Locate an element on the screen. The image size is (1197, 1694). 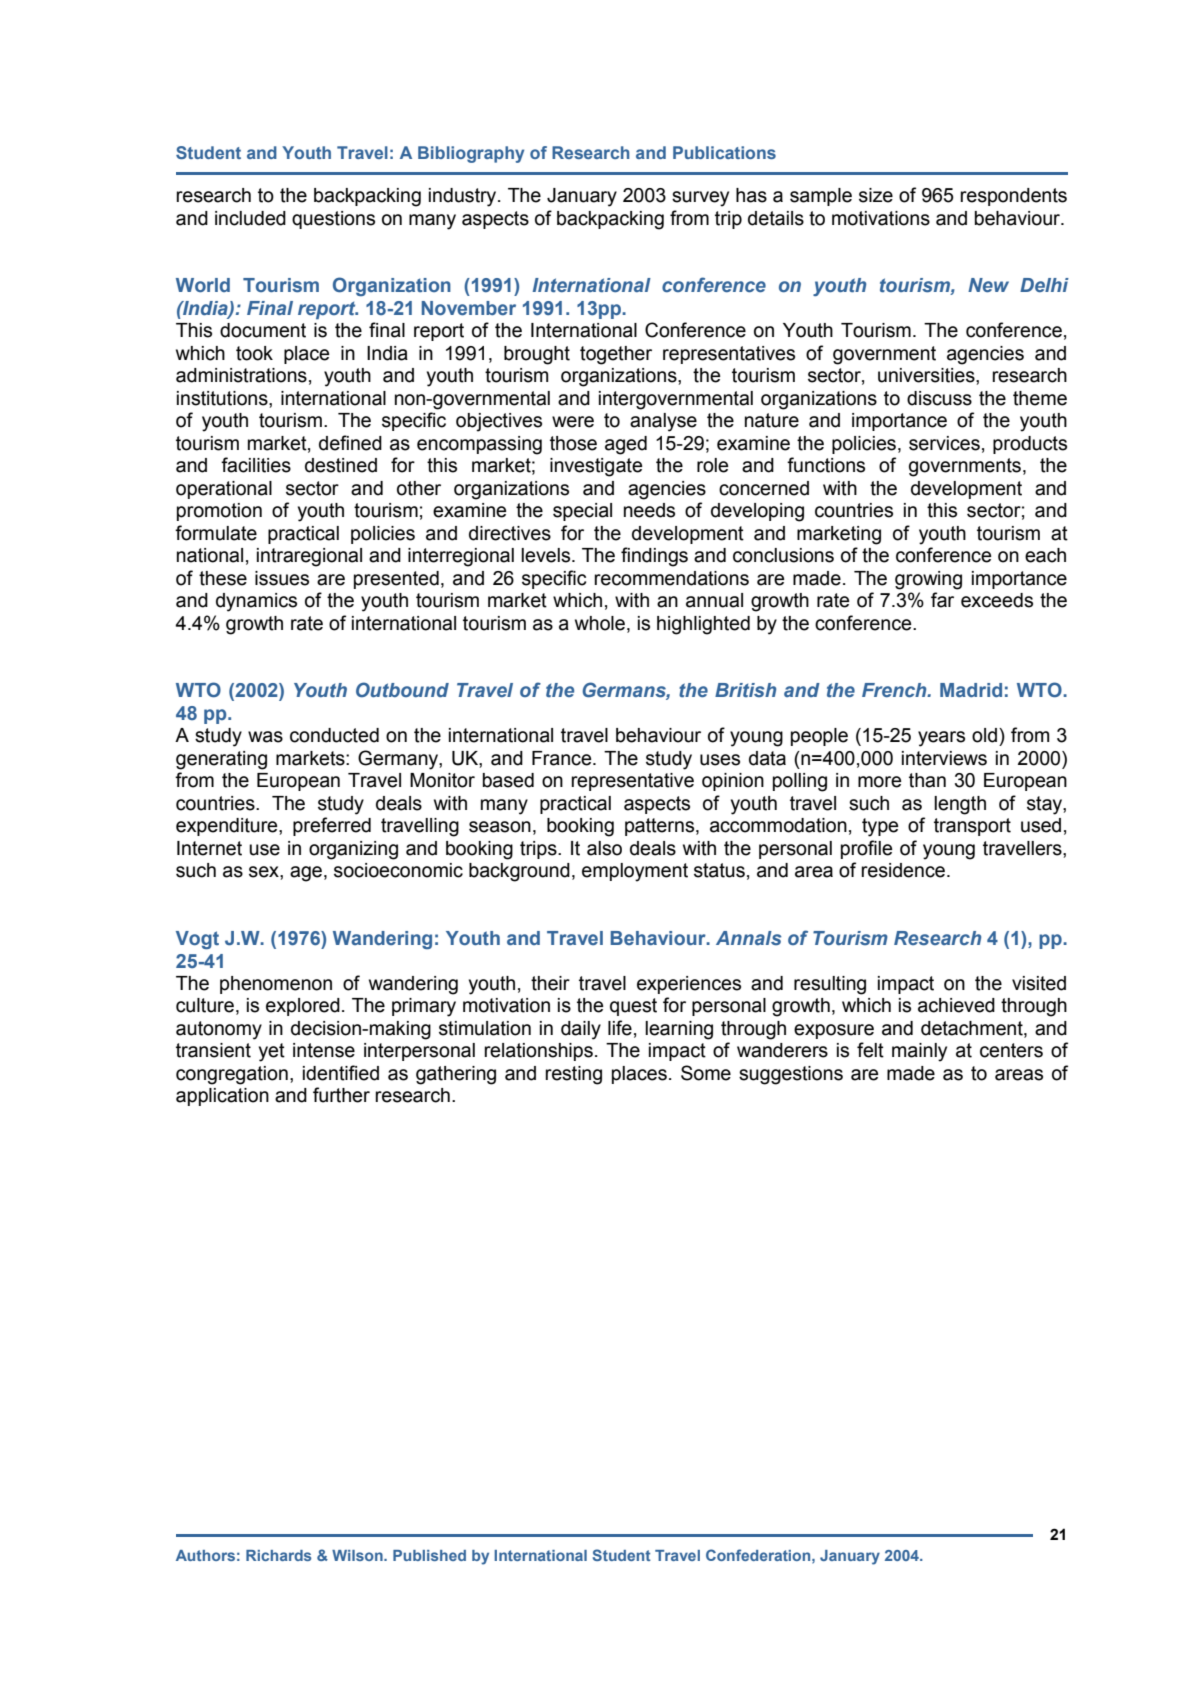
further is located at coordinates (341, 1095).
